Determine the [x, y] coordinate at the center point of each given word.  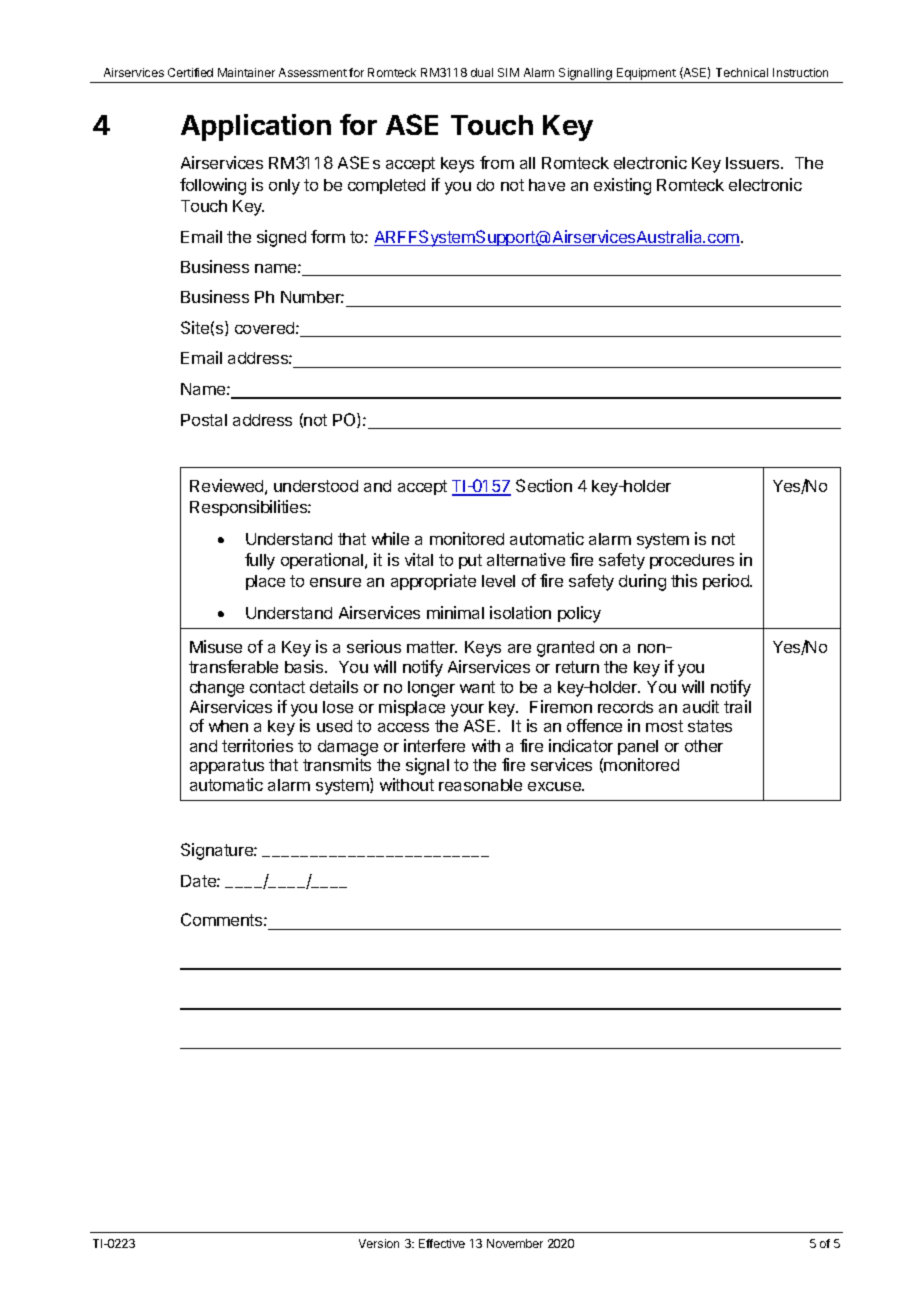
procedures [692, 561]
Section [544, 485]
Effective [442, 1243]
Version [379, 1243]
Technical [742, 72]
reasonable [480, 785]
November [515, 1243]
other [704, 746]
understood [316, 486]
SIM [508, 72]
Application [256, 127]
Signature [218, 851]
